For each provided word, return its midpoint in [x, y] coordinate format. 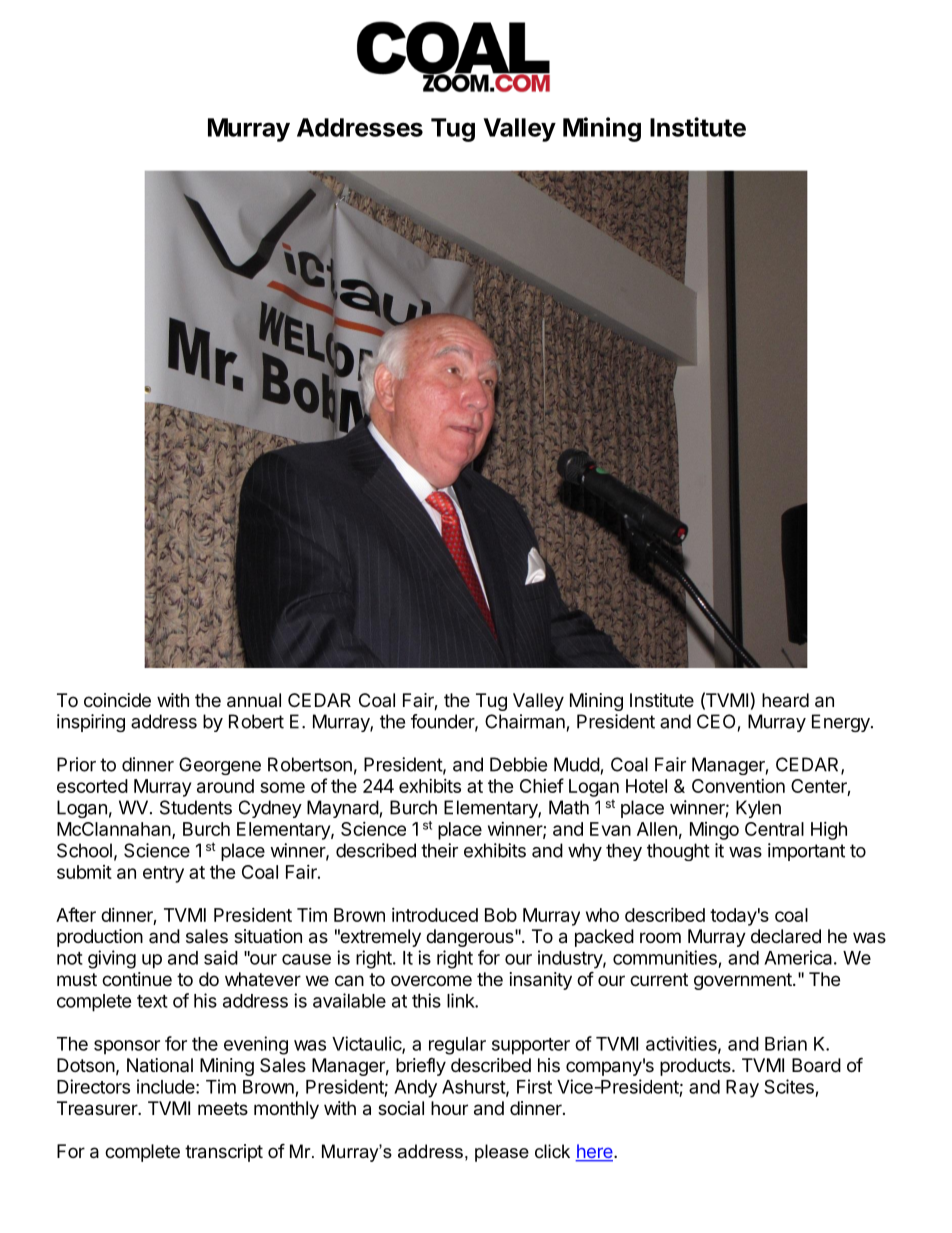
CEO [716, 721]
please [502, 1153]
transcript [224, 1153]
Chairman [525, 721]
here [595, 1152]
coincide [117, 700]
